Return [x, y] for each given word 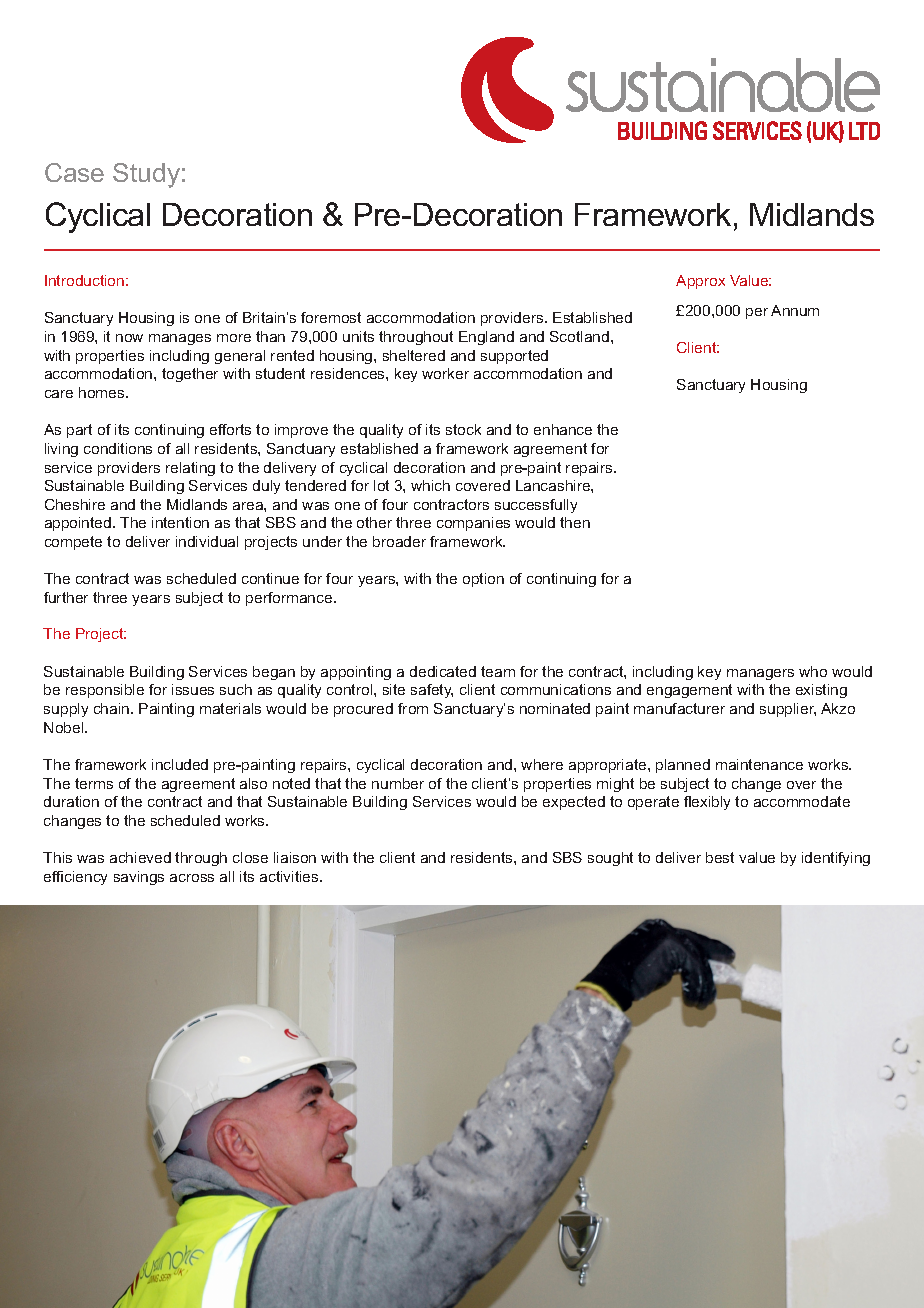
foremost [331, 317]
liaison [295, 857]
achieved [140, 857]
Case [74, 172]
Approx [700, 282]
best [720, 857]
